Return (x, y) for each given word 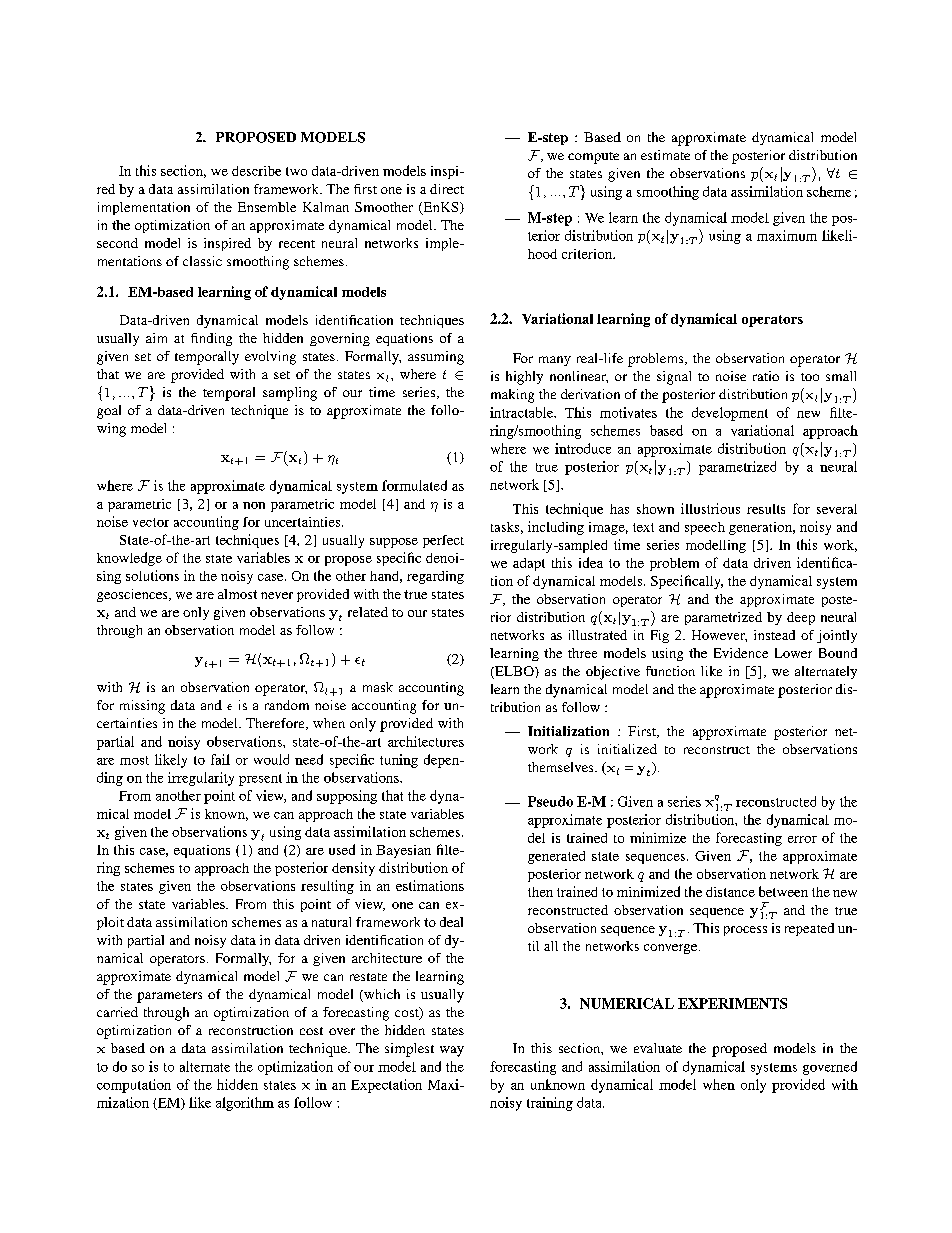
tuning (399, 761)
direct (447, 189)
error (802, 839)
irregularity (201, 779)
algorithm (245, 1104)
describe (256, 171)
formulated (414, 485)
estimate (665, 155)
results (766, 509)
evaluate (658, 1048)
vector (151, 522)
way (452, 1051)
